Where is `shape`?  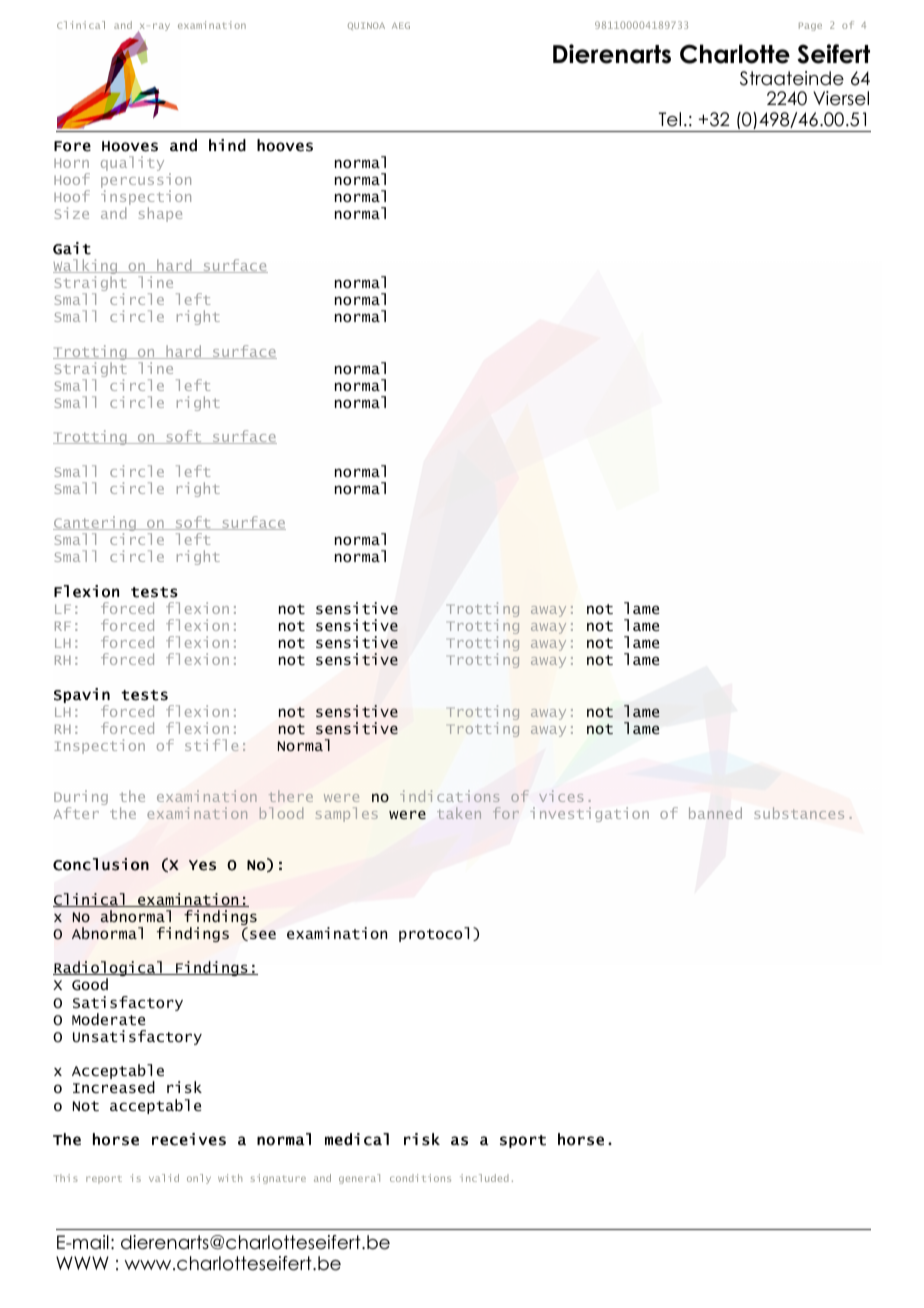
shape is located at coordinates (160, 214).
